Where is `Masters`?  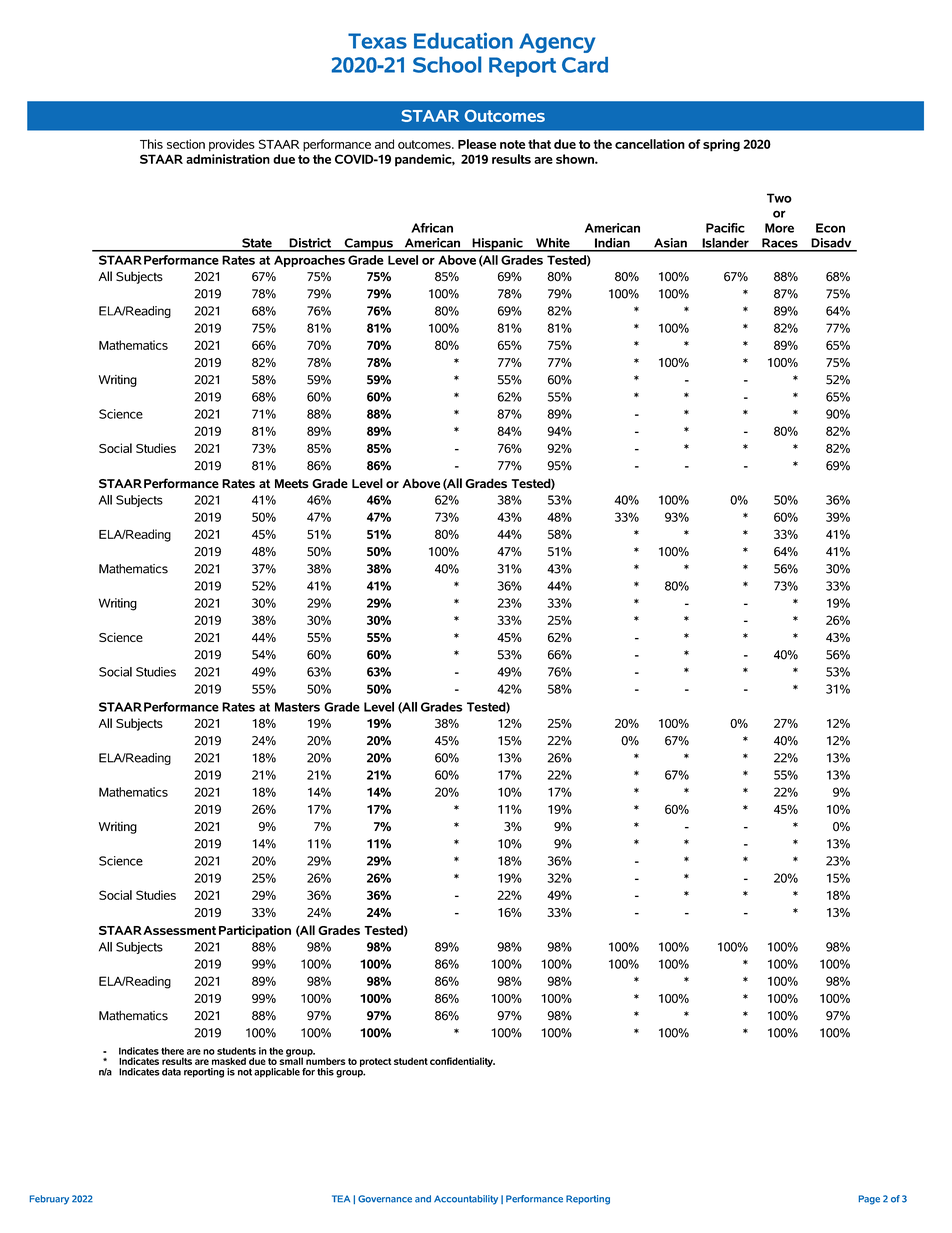
Masters is located at coordinates (297, 707).
